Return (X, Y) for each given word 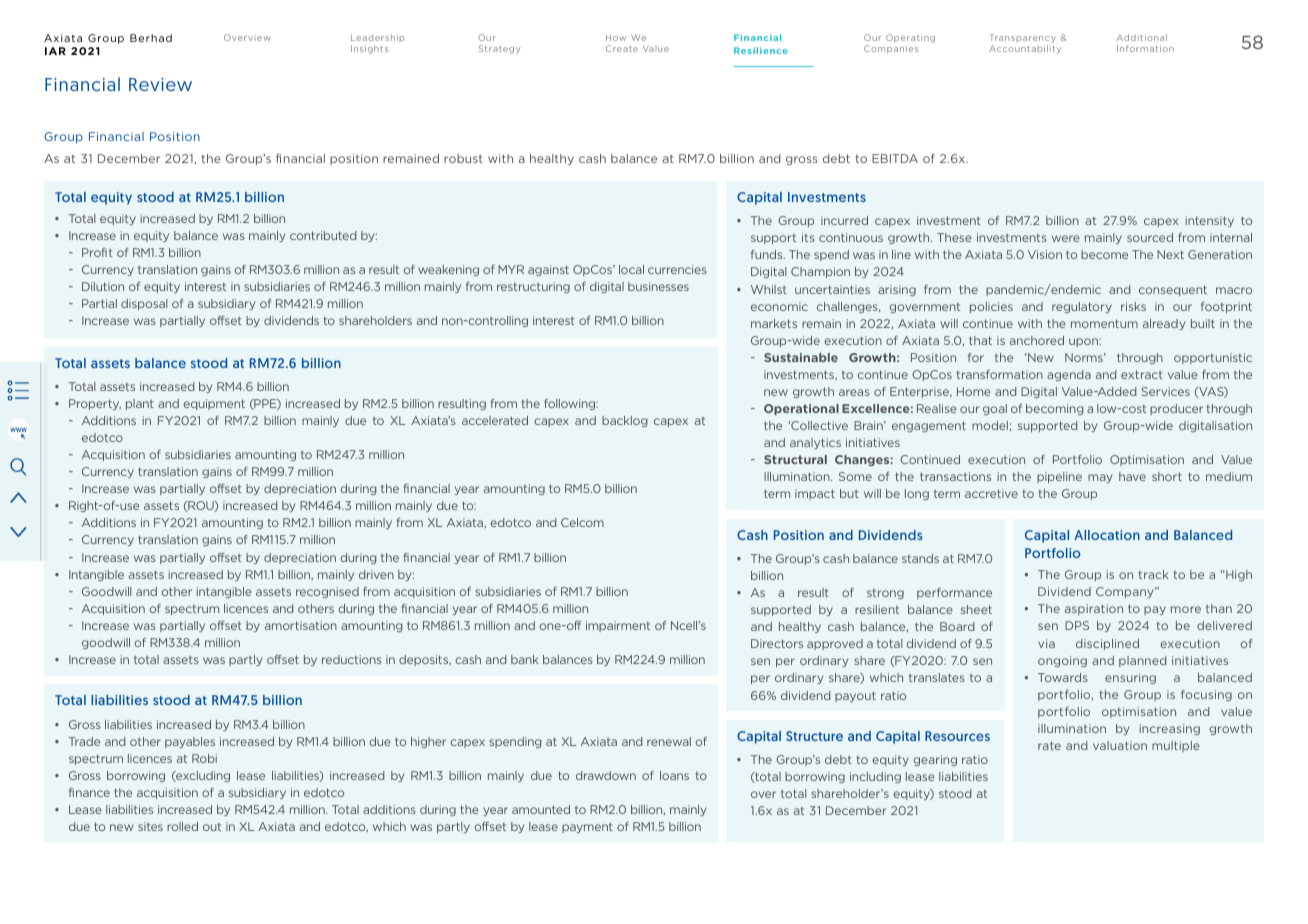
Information (1145, 48)
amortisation (301, 625)
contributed (323, 235)
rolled (182, 826)
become (1104, 254)
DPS (1077, 625)
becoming (1054, 409)
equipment (214, 404)
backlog (624, 421)
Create (622, 48)
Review (160, 84)
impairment (618, 626)
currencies (677, 269)
